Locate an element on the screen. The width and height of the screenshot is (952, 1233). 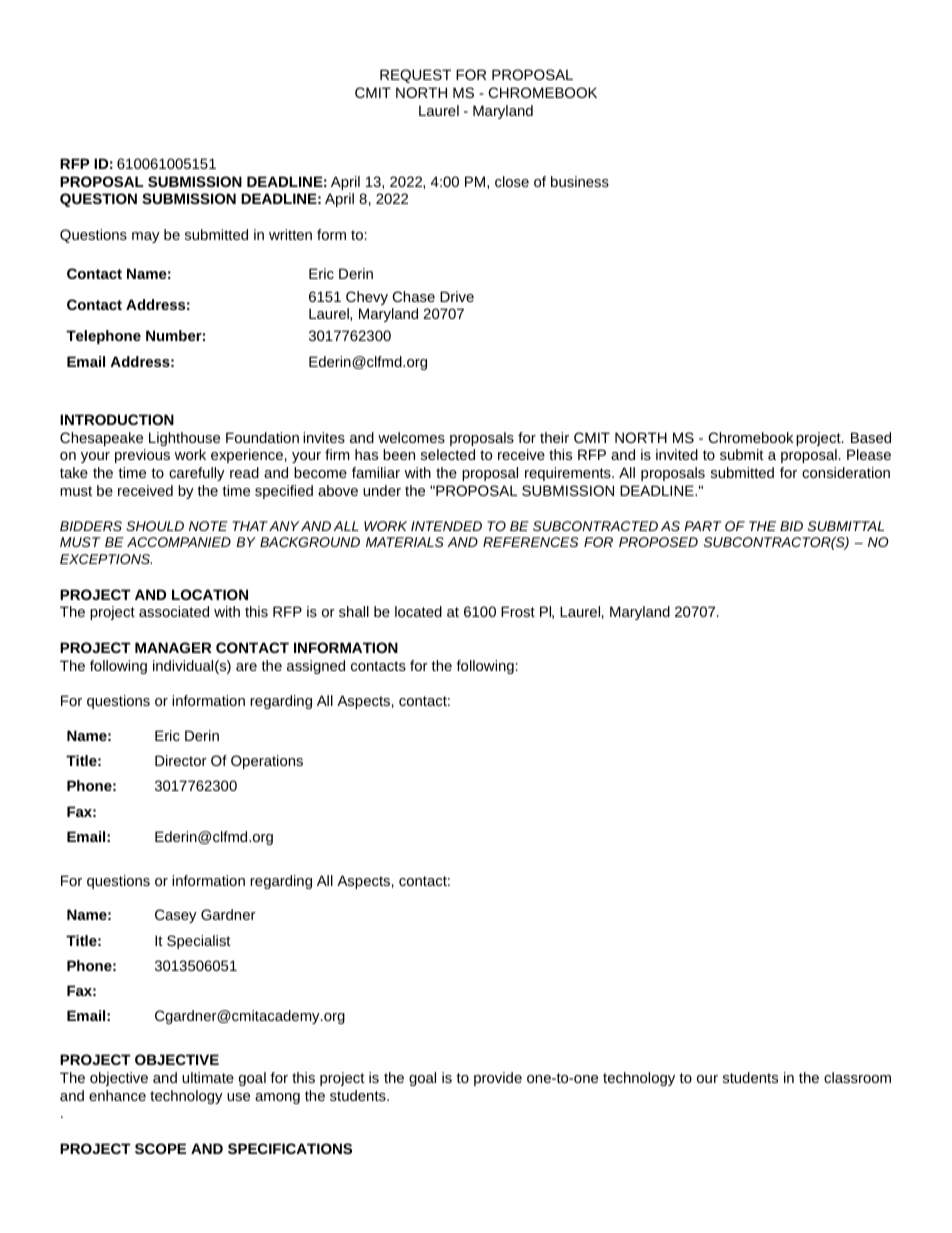
classroom is located at coordinates (857, 1077).
